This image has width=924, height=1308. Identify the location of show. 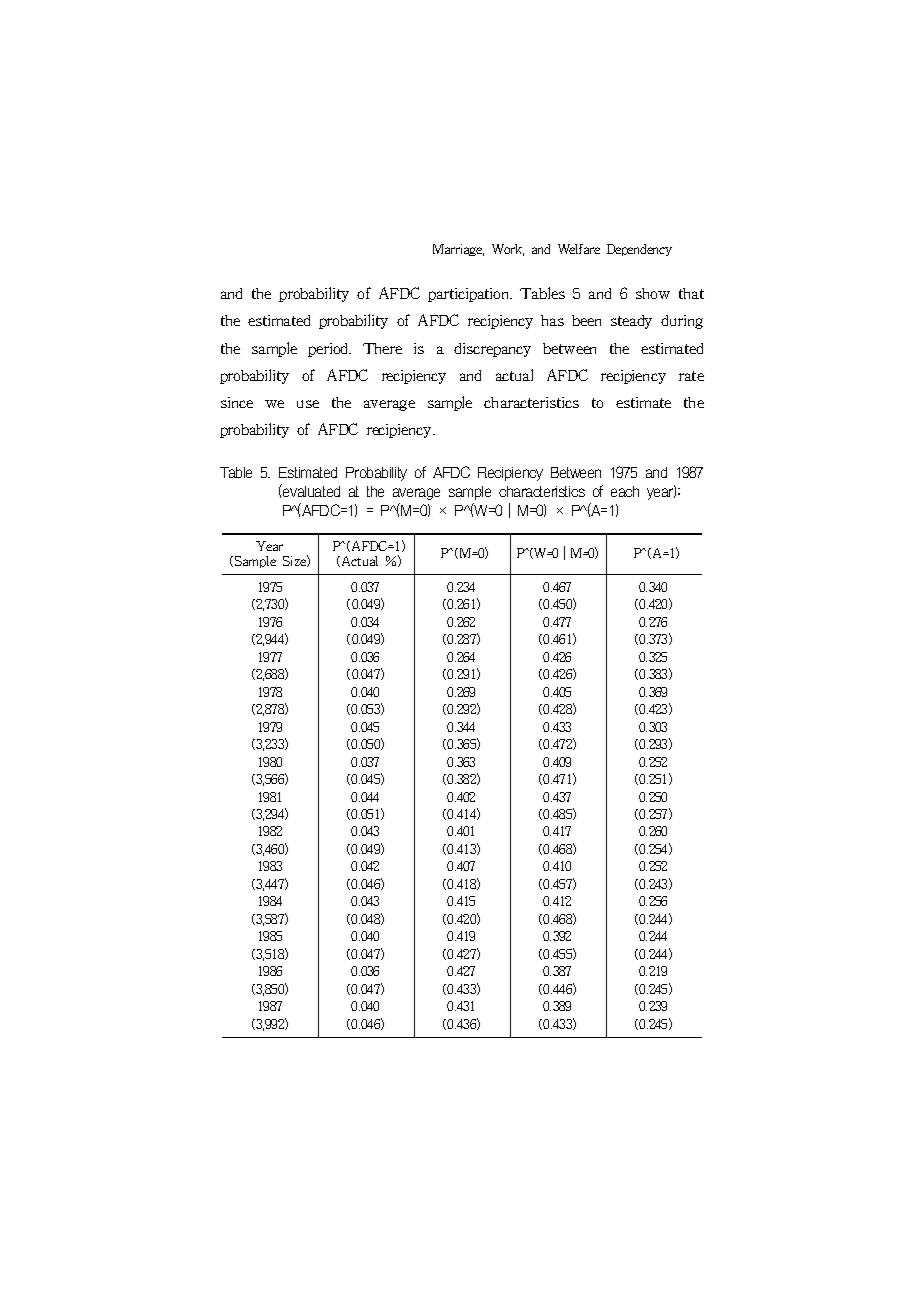
(653, 293).
